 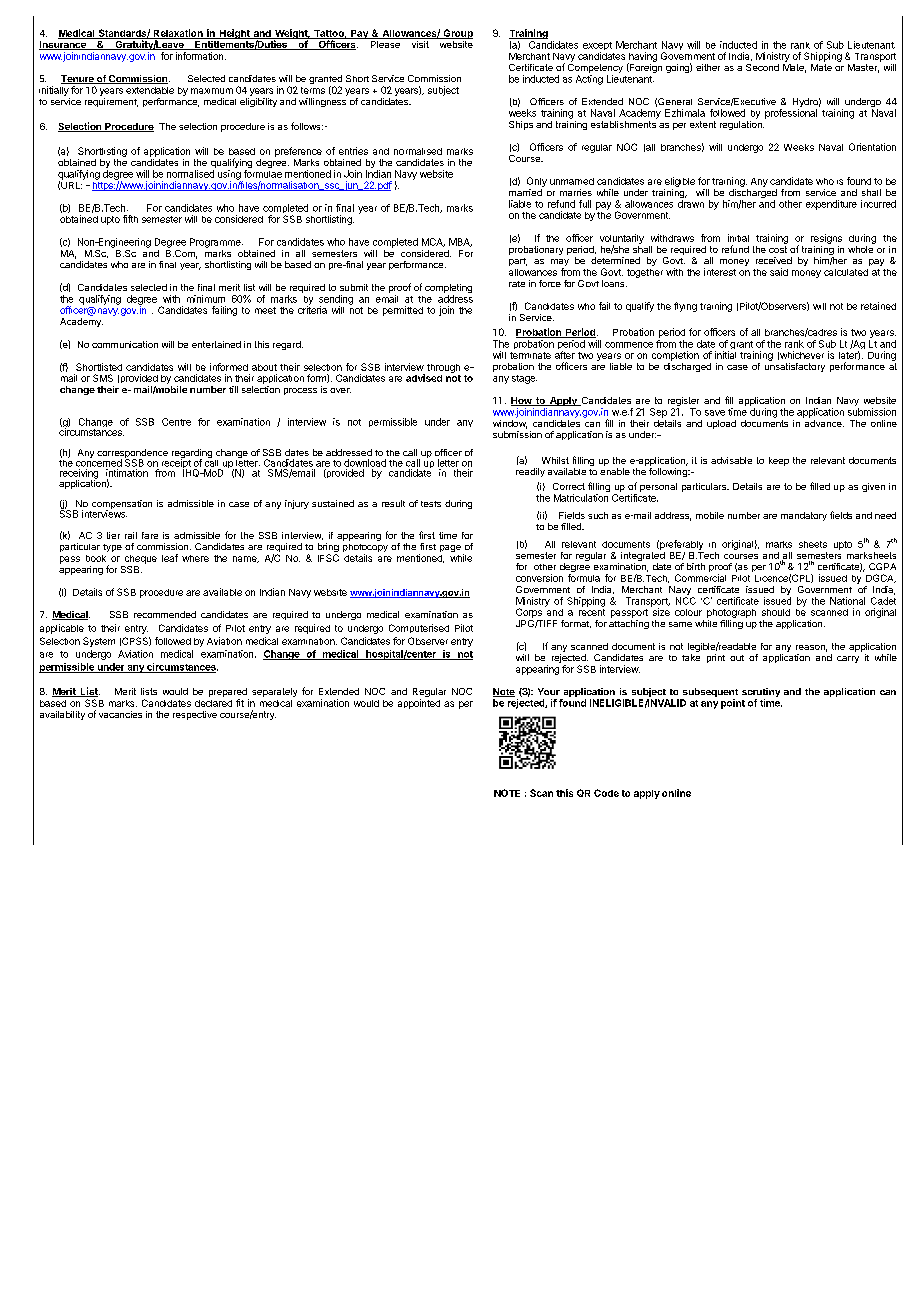 I want to click on Relaxation, so click(x=178, y=34).
